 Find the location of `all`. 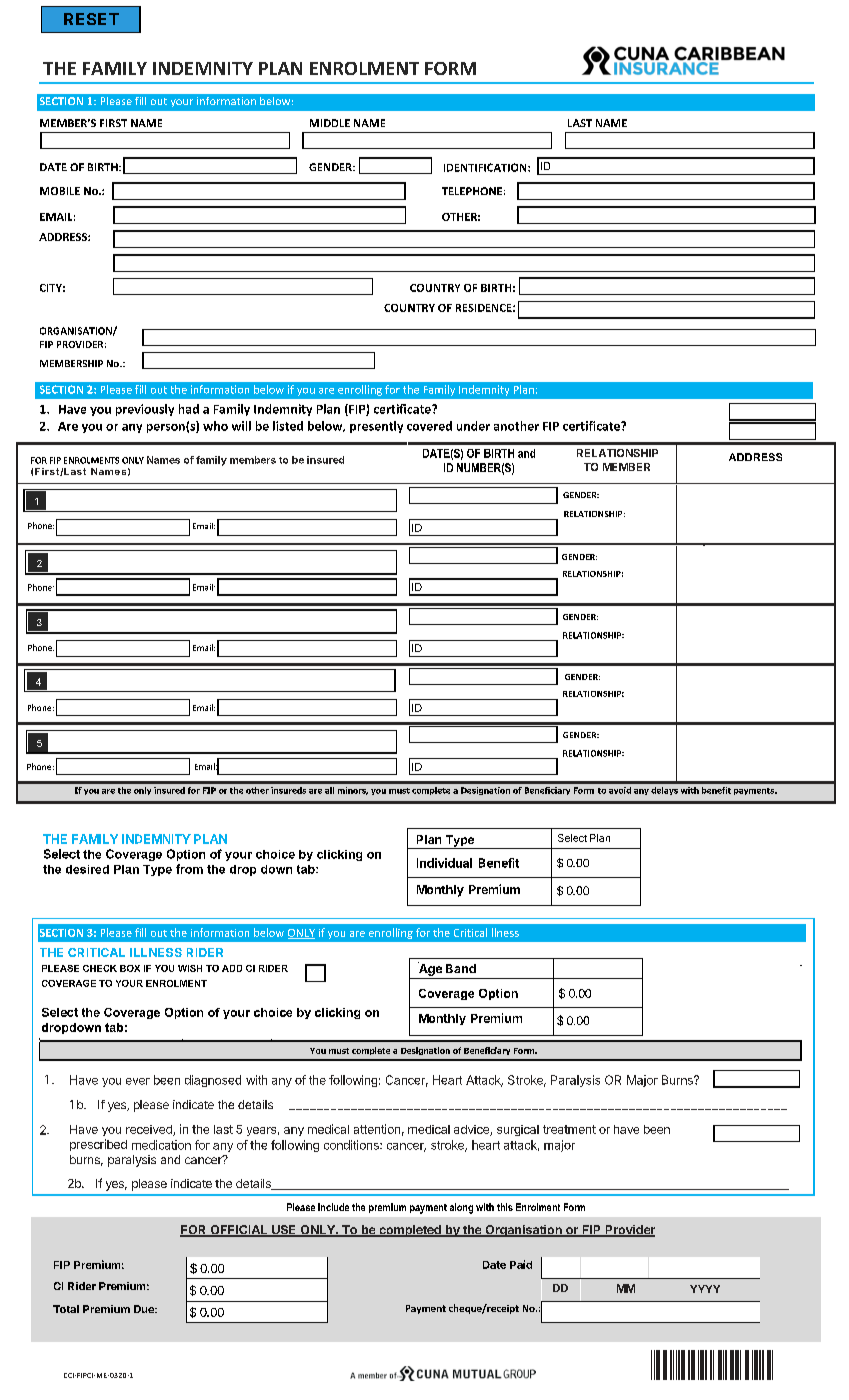

all is located at coordinates (329, 790).
